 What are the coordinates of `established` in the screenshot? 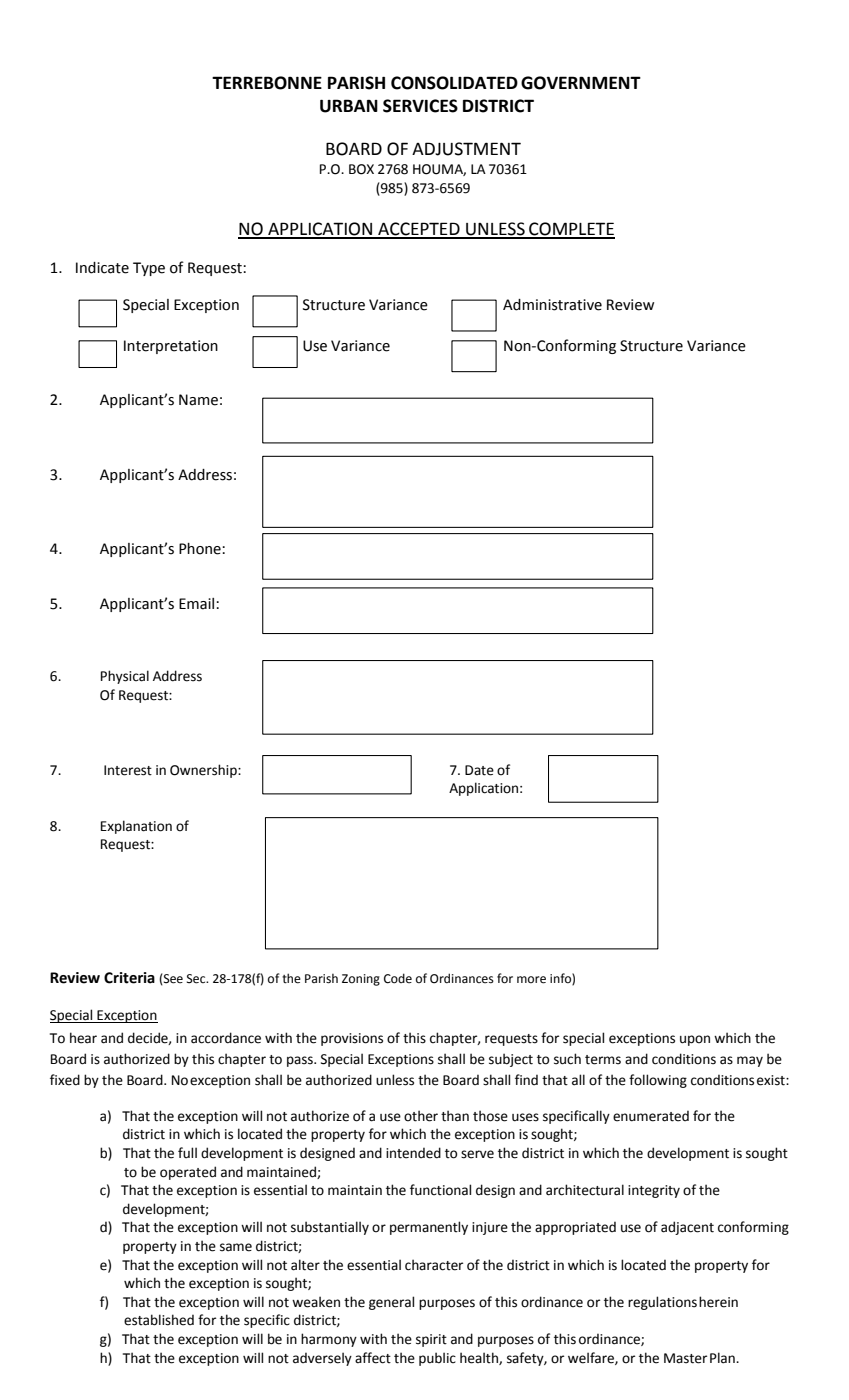 It's located at (159, 1320).
